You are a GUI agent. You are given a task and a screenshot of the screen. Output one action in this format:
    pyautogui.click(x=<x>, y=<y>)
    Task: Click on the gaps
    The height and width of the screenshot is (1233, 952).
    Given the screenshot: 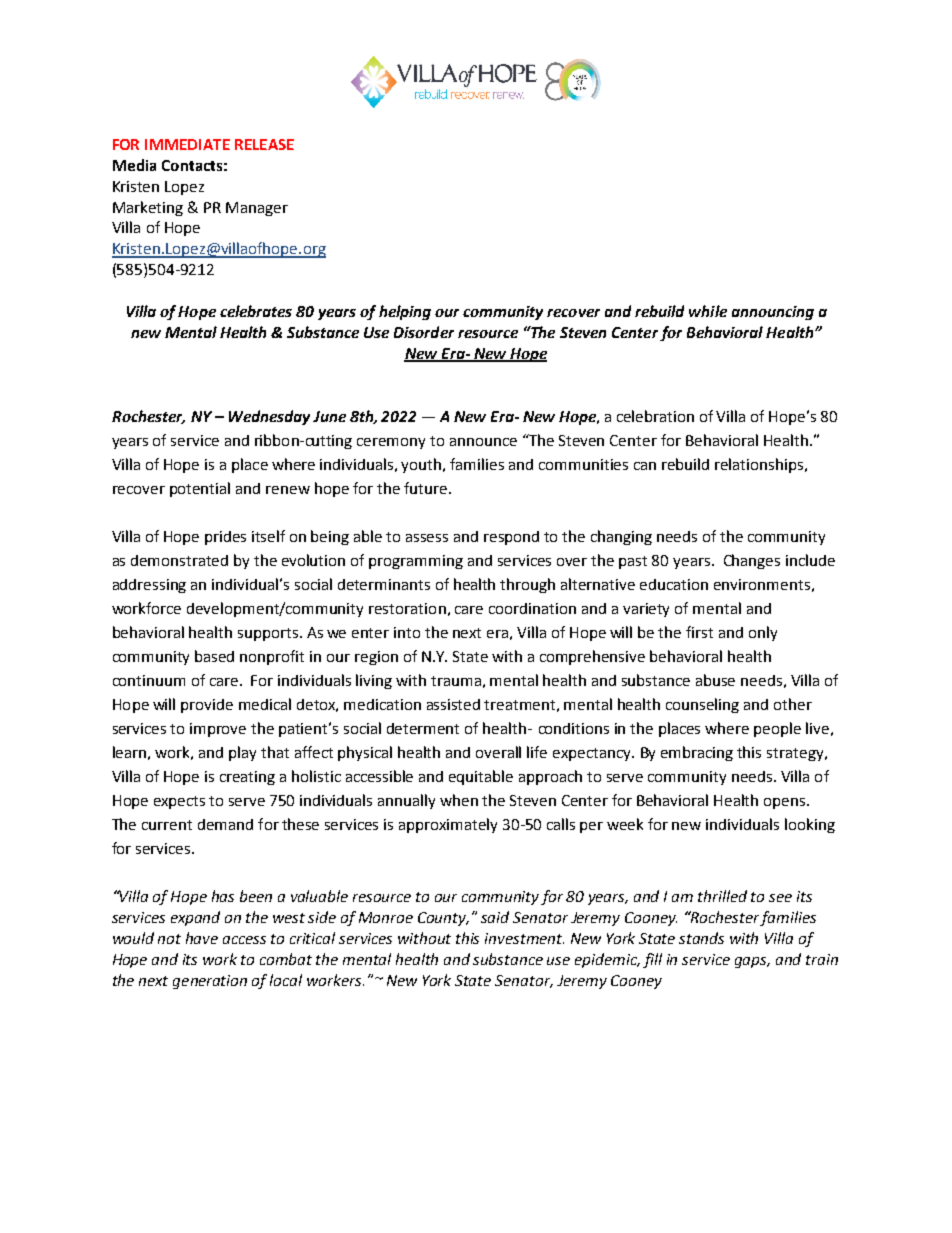 What is the action you would take?
    pyautogui.click(x=752, y=962)
